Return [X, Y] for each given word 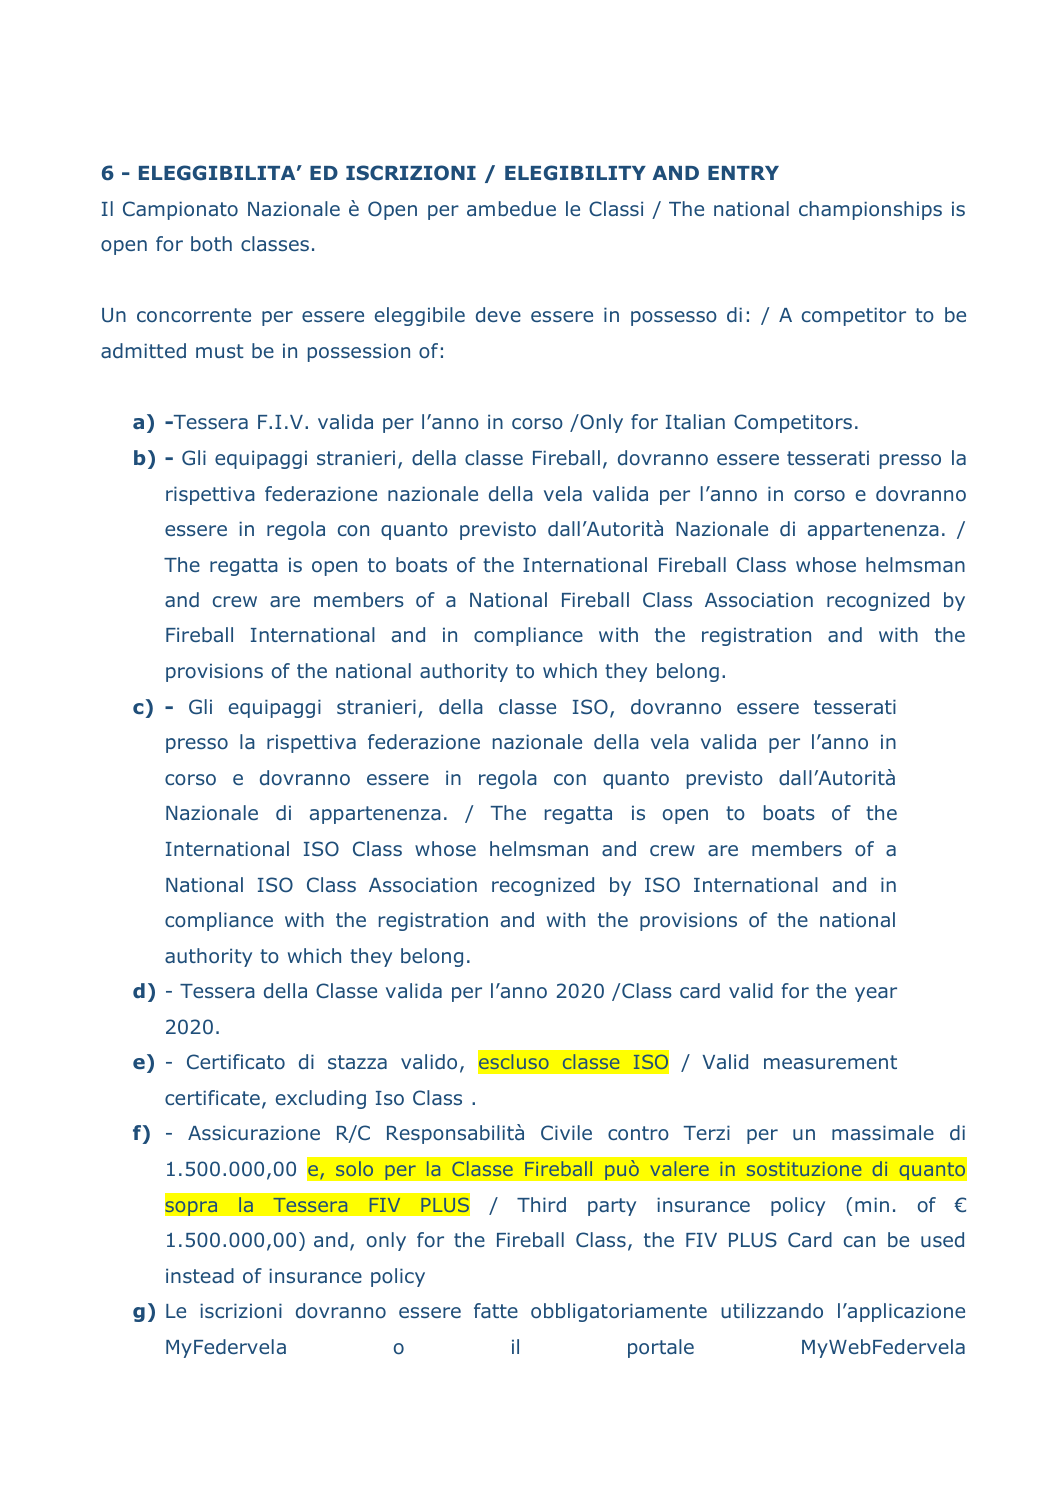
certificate [212, 1097]
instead [200, 1275]
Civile [566, 1132]
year [876, 994]
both [211, 244]
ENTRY [743, 173]
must [219, 351]
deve [498, 314]
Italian [695, 421]
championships [870, 210]
